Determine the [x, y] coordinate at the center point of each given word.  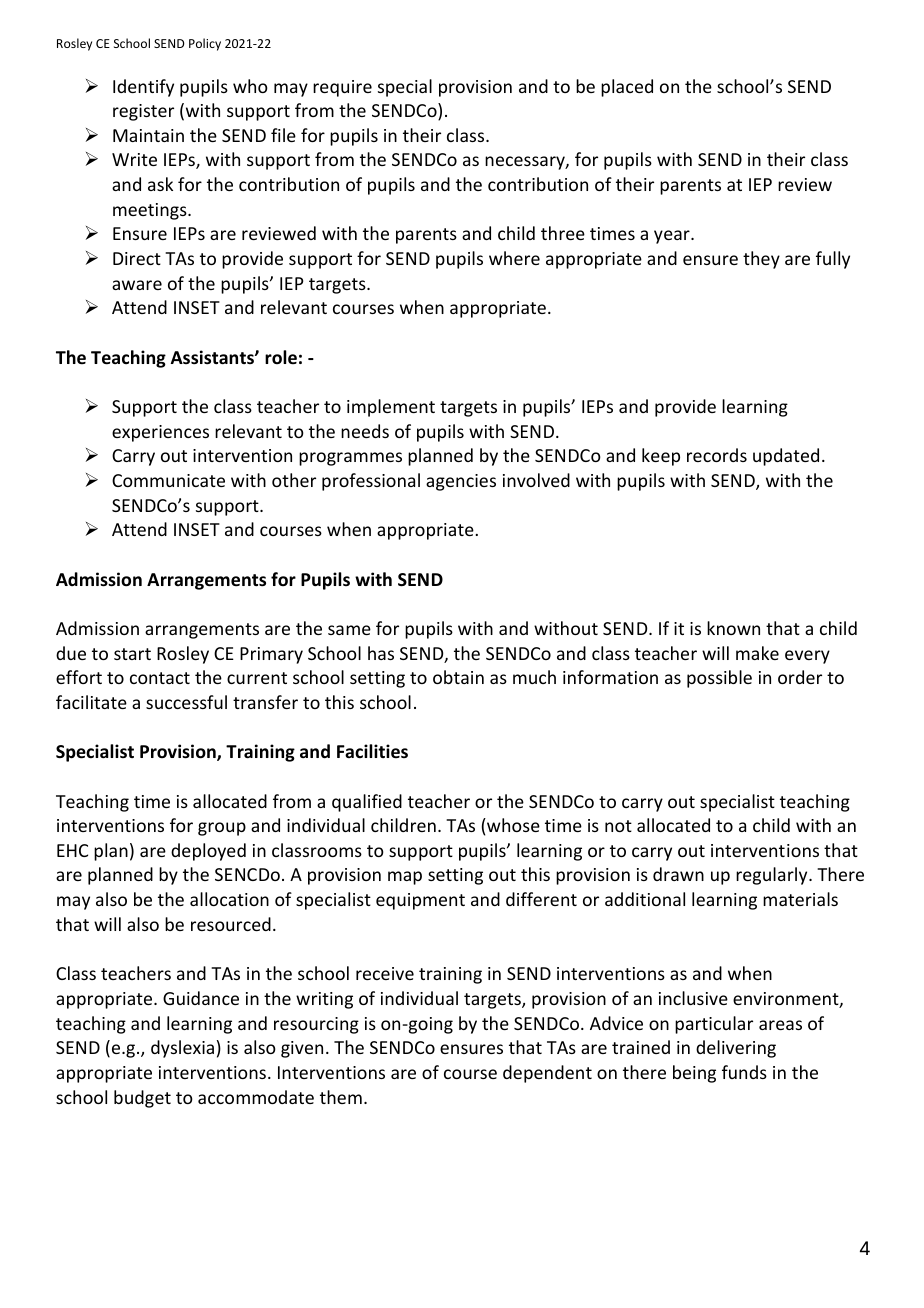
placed [627, 88]
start [132, 654]
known [733, 628]
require [342, 88]
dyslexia [182, 1049]
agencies [461, 482]
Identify [143, 88]
